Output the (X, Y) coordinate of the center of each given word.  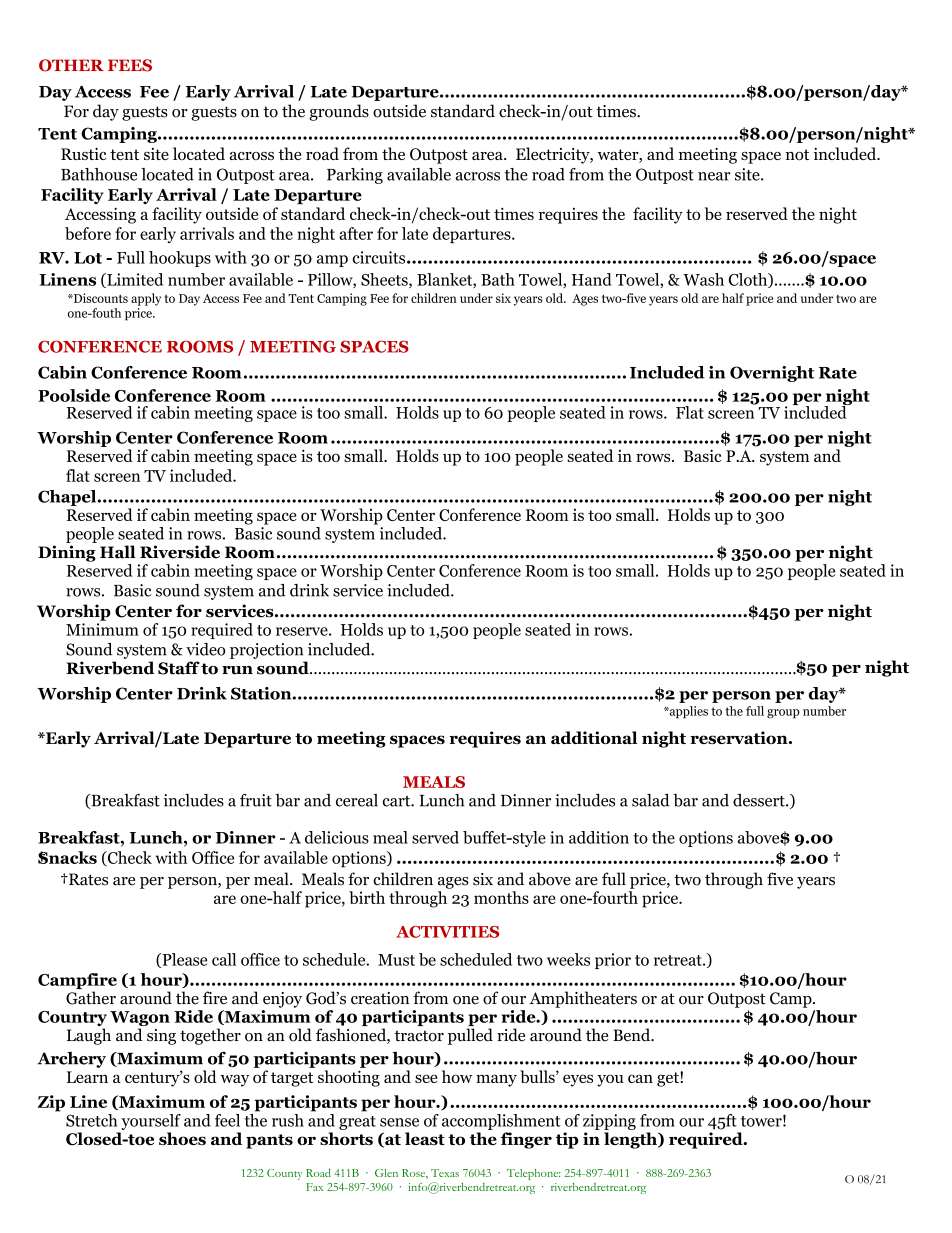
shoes (182, 1138)
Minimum (102, 629)
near (714, 176)
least (425, 1138)
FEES (130, 65)
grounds (339, 112)
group (783, 714)
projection (266, 651)
